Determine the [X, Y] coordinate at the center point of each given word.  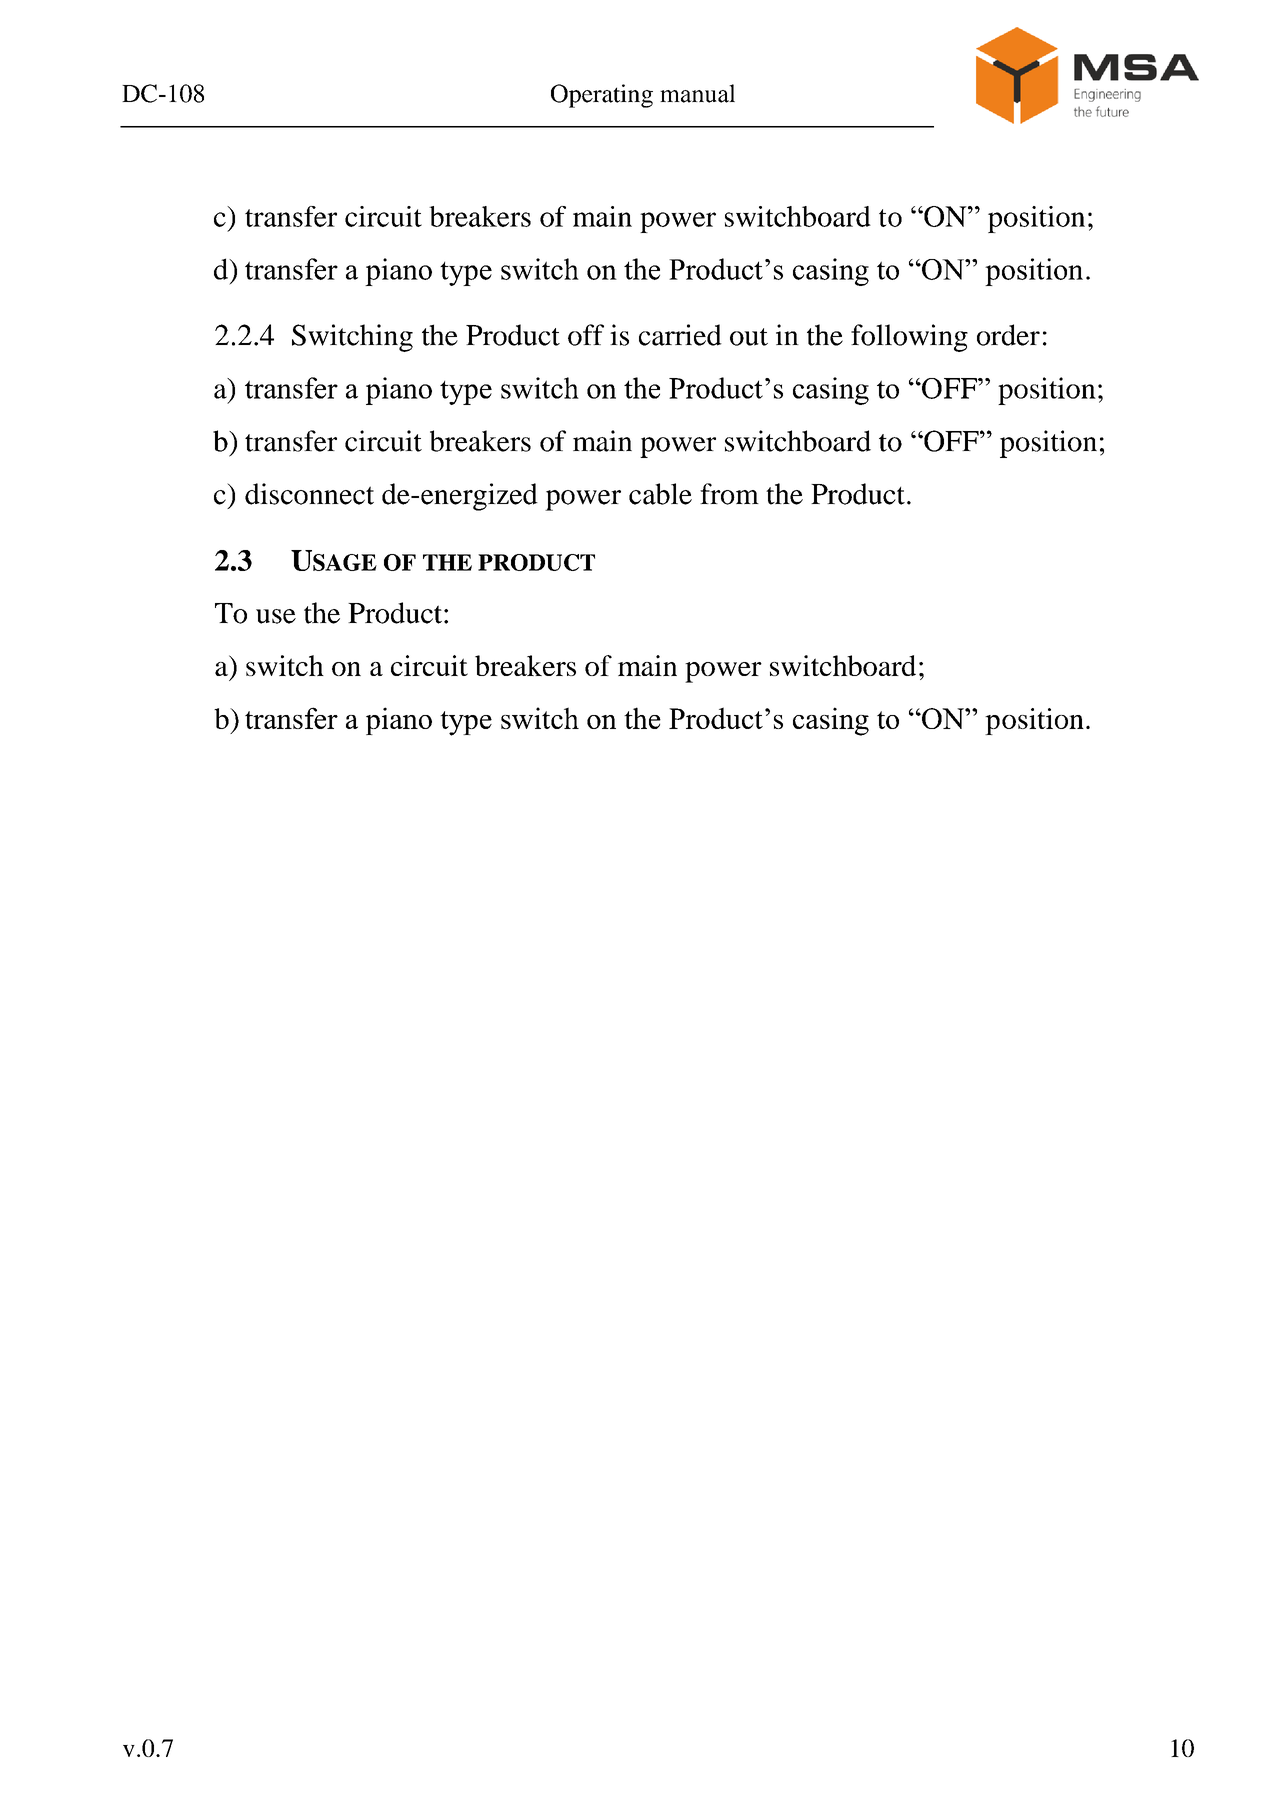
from [729, 494]
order [1008, 335]
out [749, 337]
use [276, 616]
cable [660, 494]
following [909, 338]
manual [697, 93]
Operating [602, 96]
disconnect [309, 494]
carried [680, 335]
